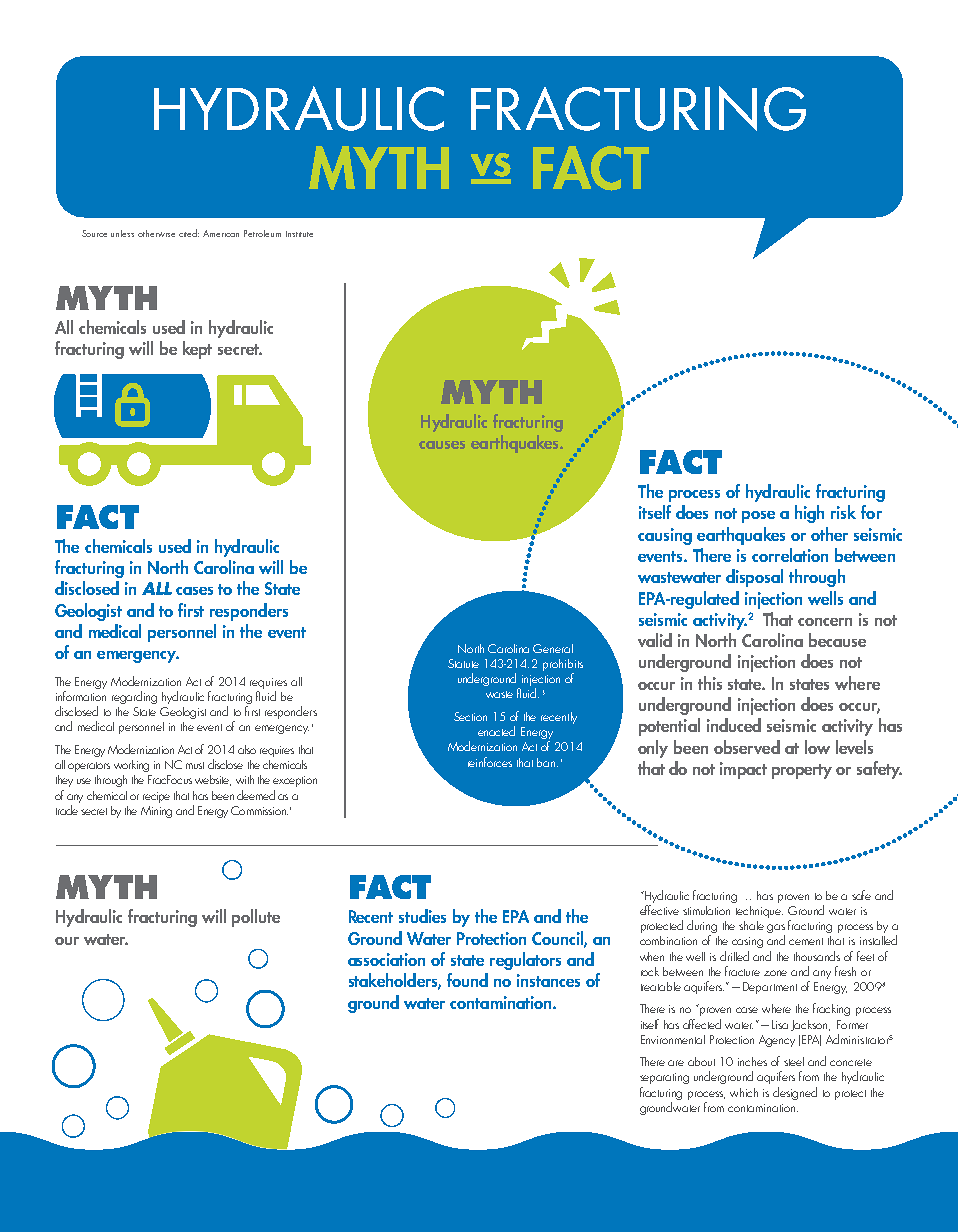 This screenshot has height=1232, width=958. I want to click on risk, so click(843, 512).
